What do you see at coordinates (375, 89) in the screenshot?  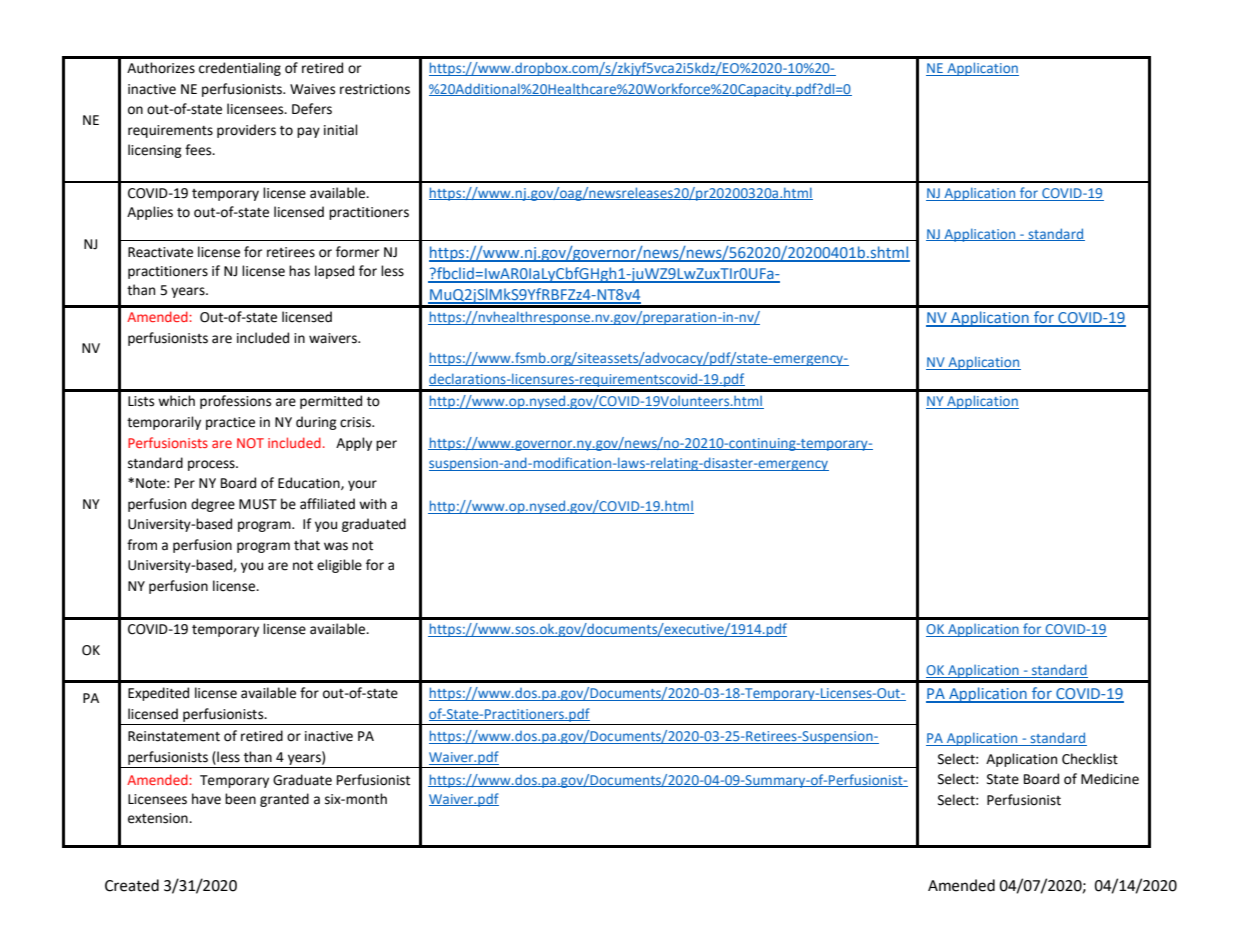 I see `restrictions` at bounding box center [375, 89].
